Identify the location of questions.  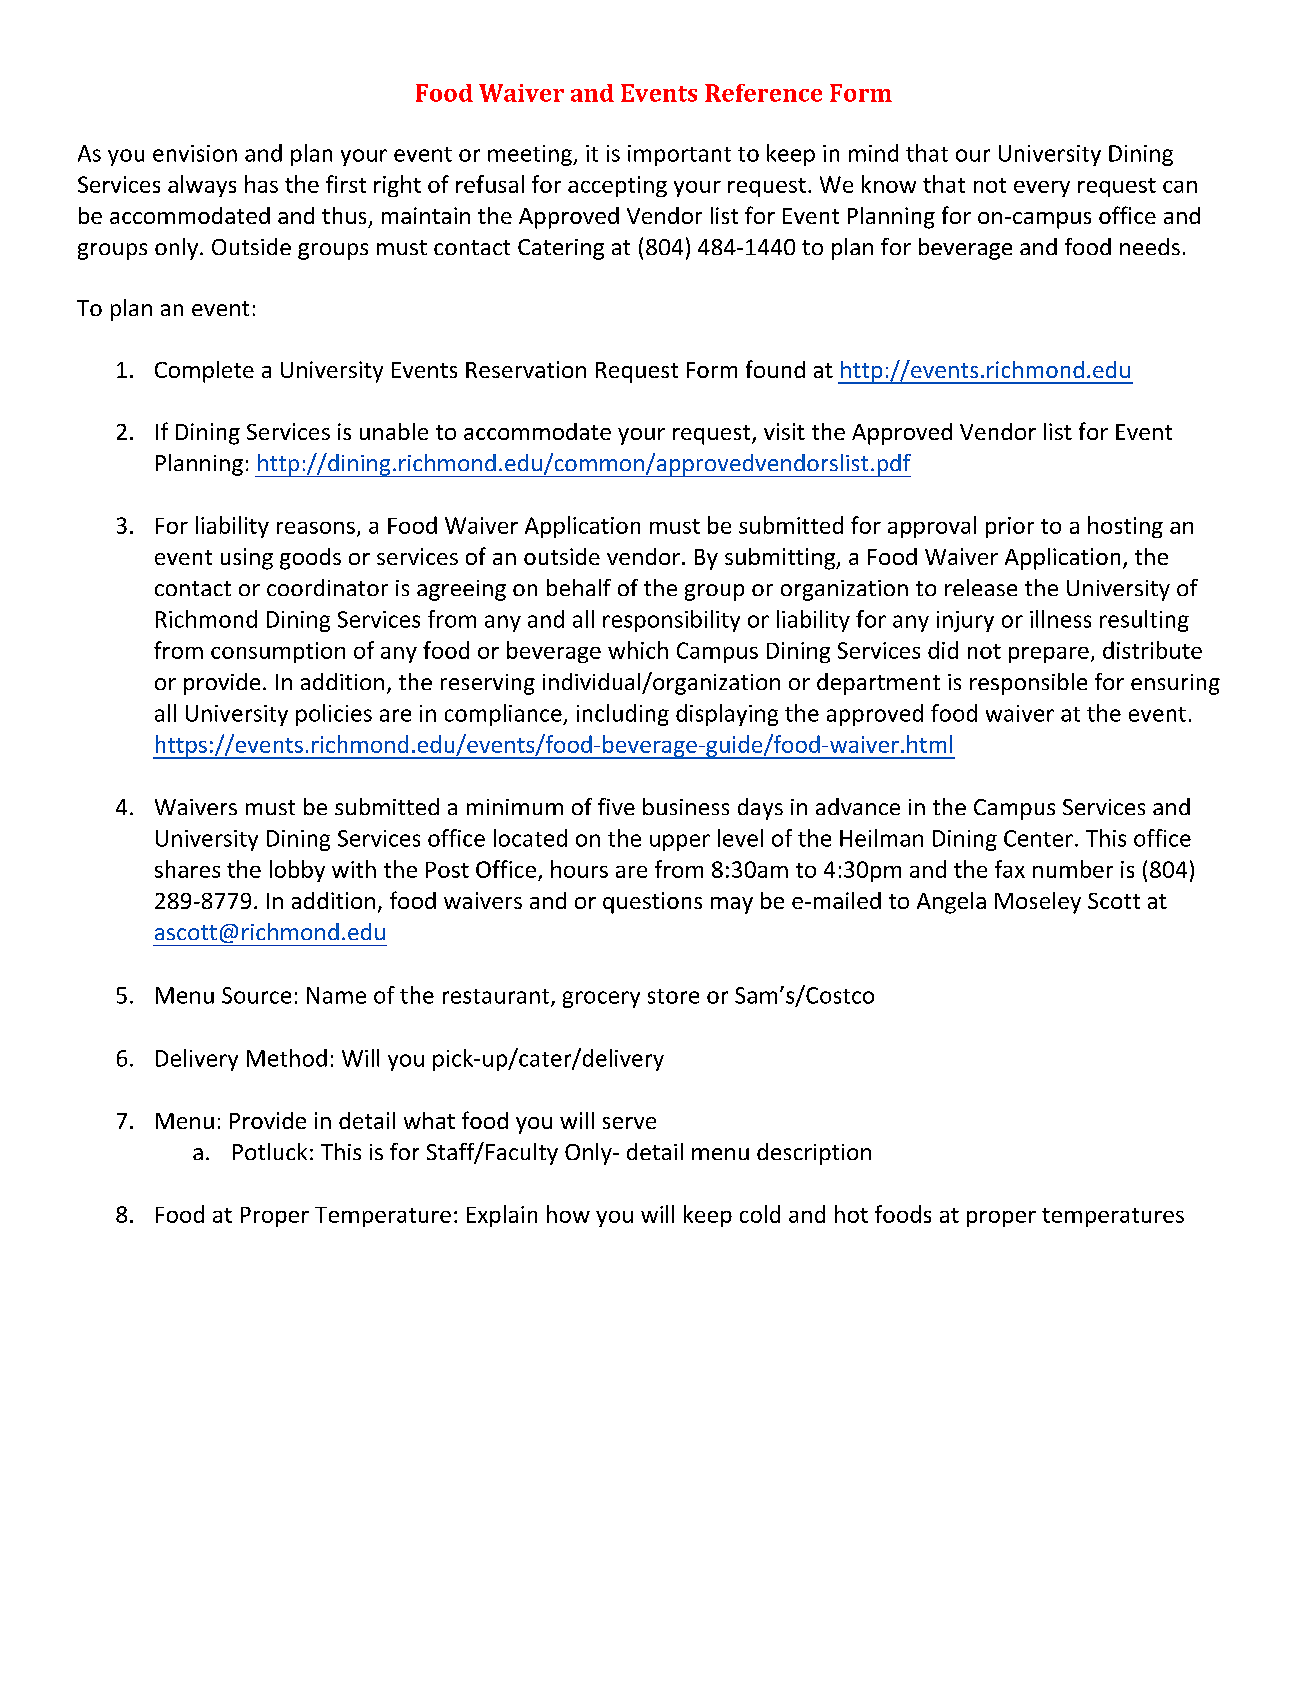
(652, 903).
